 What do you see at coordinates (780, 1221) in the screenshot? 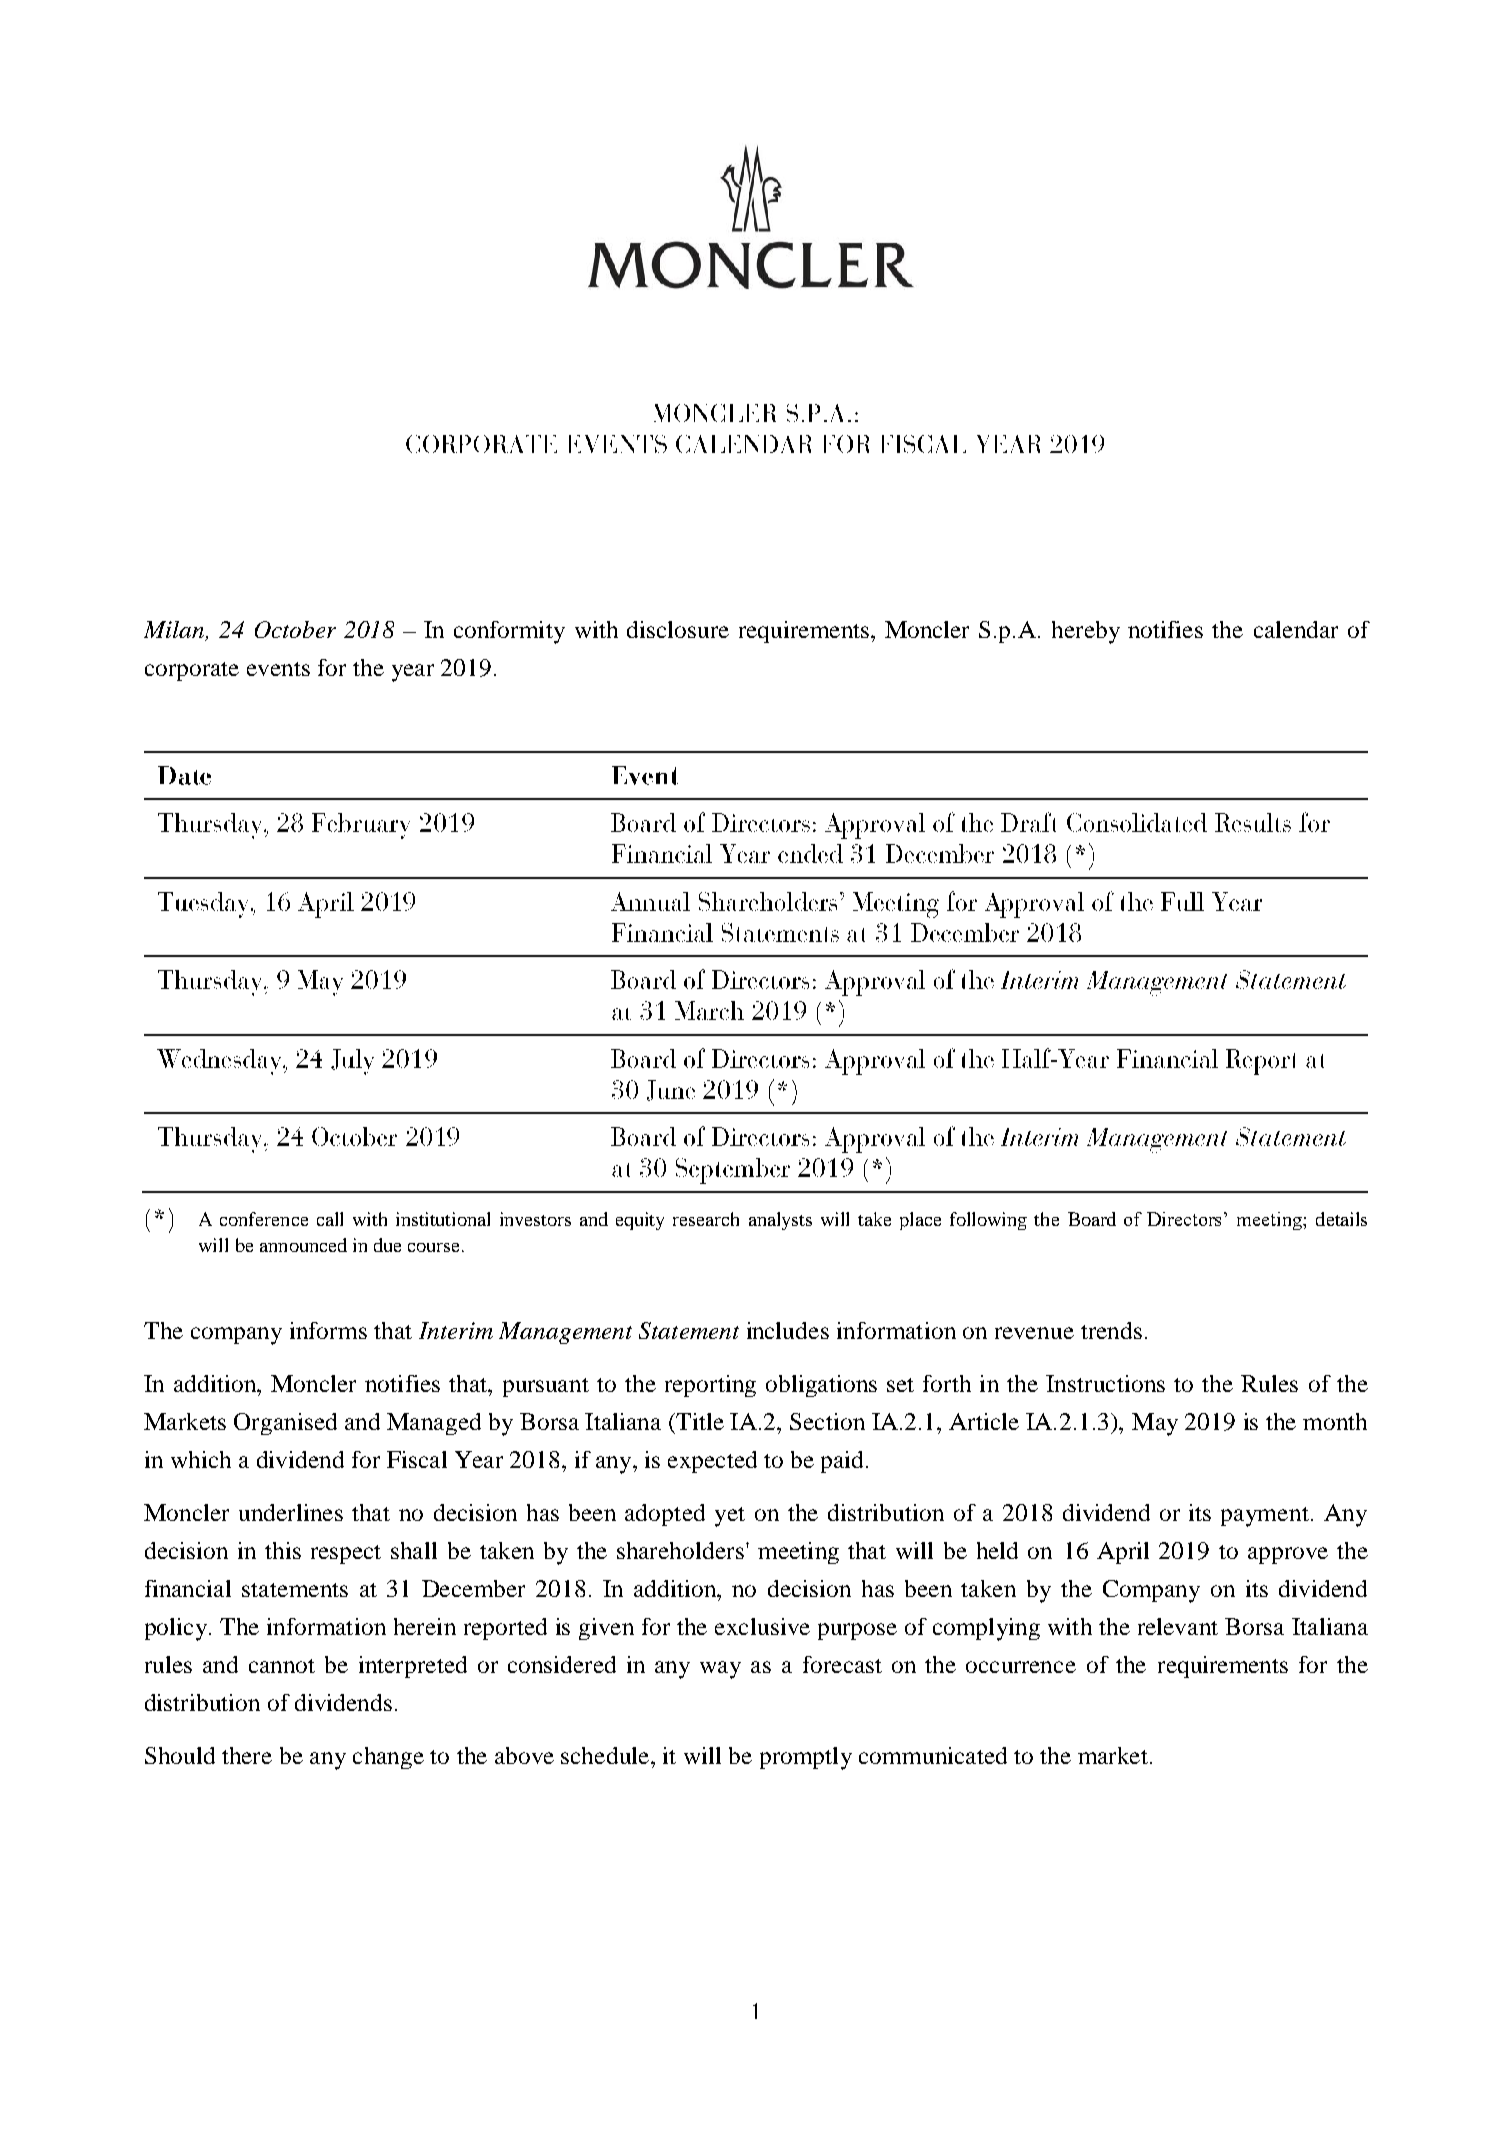
I see `analysts` at bounding box center [780, 1221].
